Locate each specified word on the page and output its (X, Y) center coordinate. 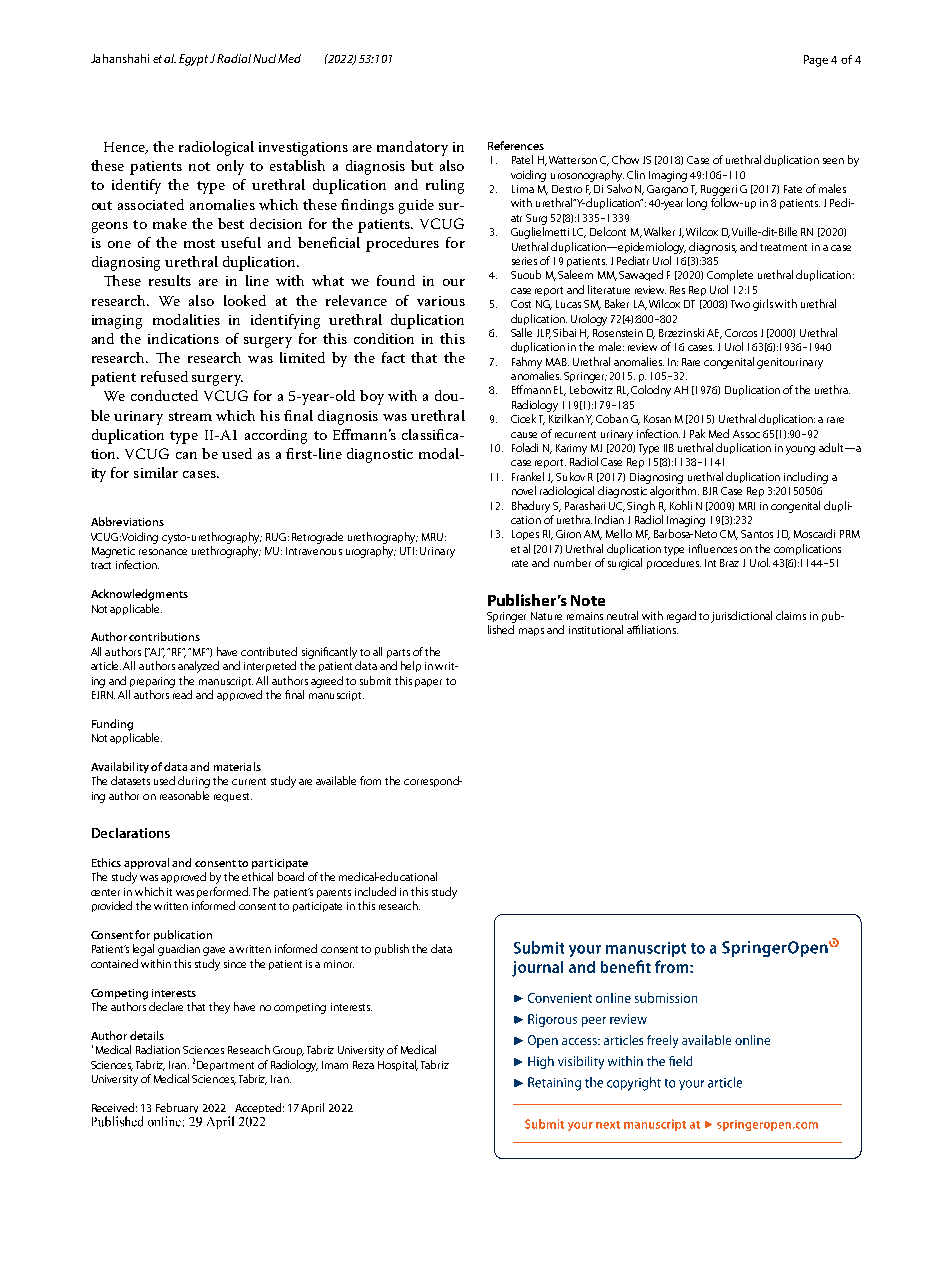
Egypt (193, 60)
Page (816, 61)
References (516, 145)
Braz (729, 563)
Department (225, 1066)
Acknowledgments (139, 595)
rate (520, 563)
